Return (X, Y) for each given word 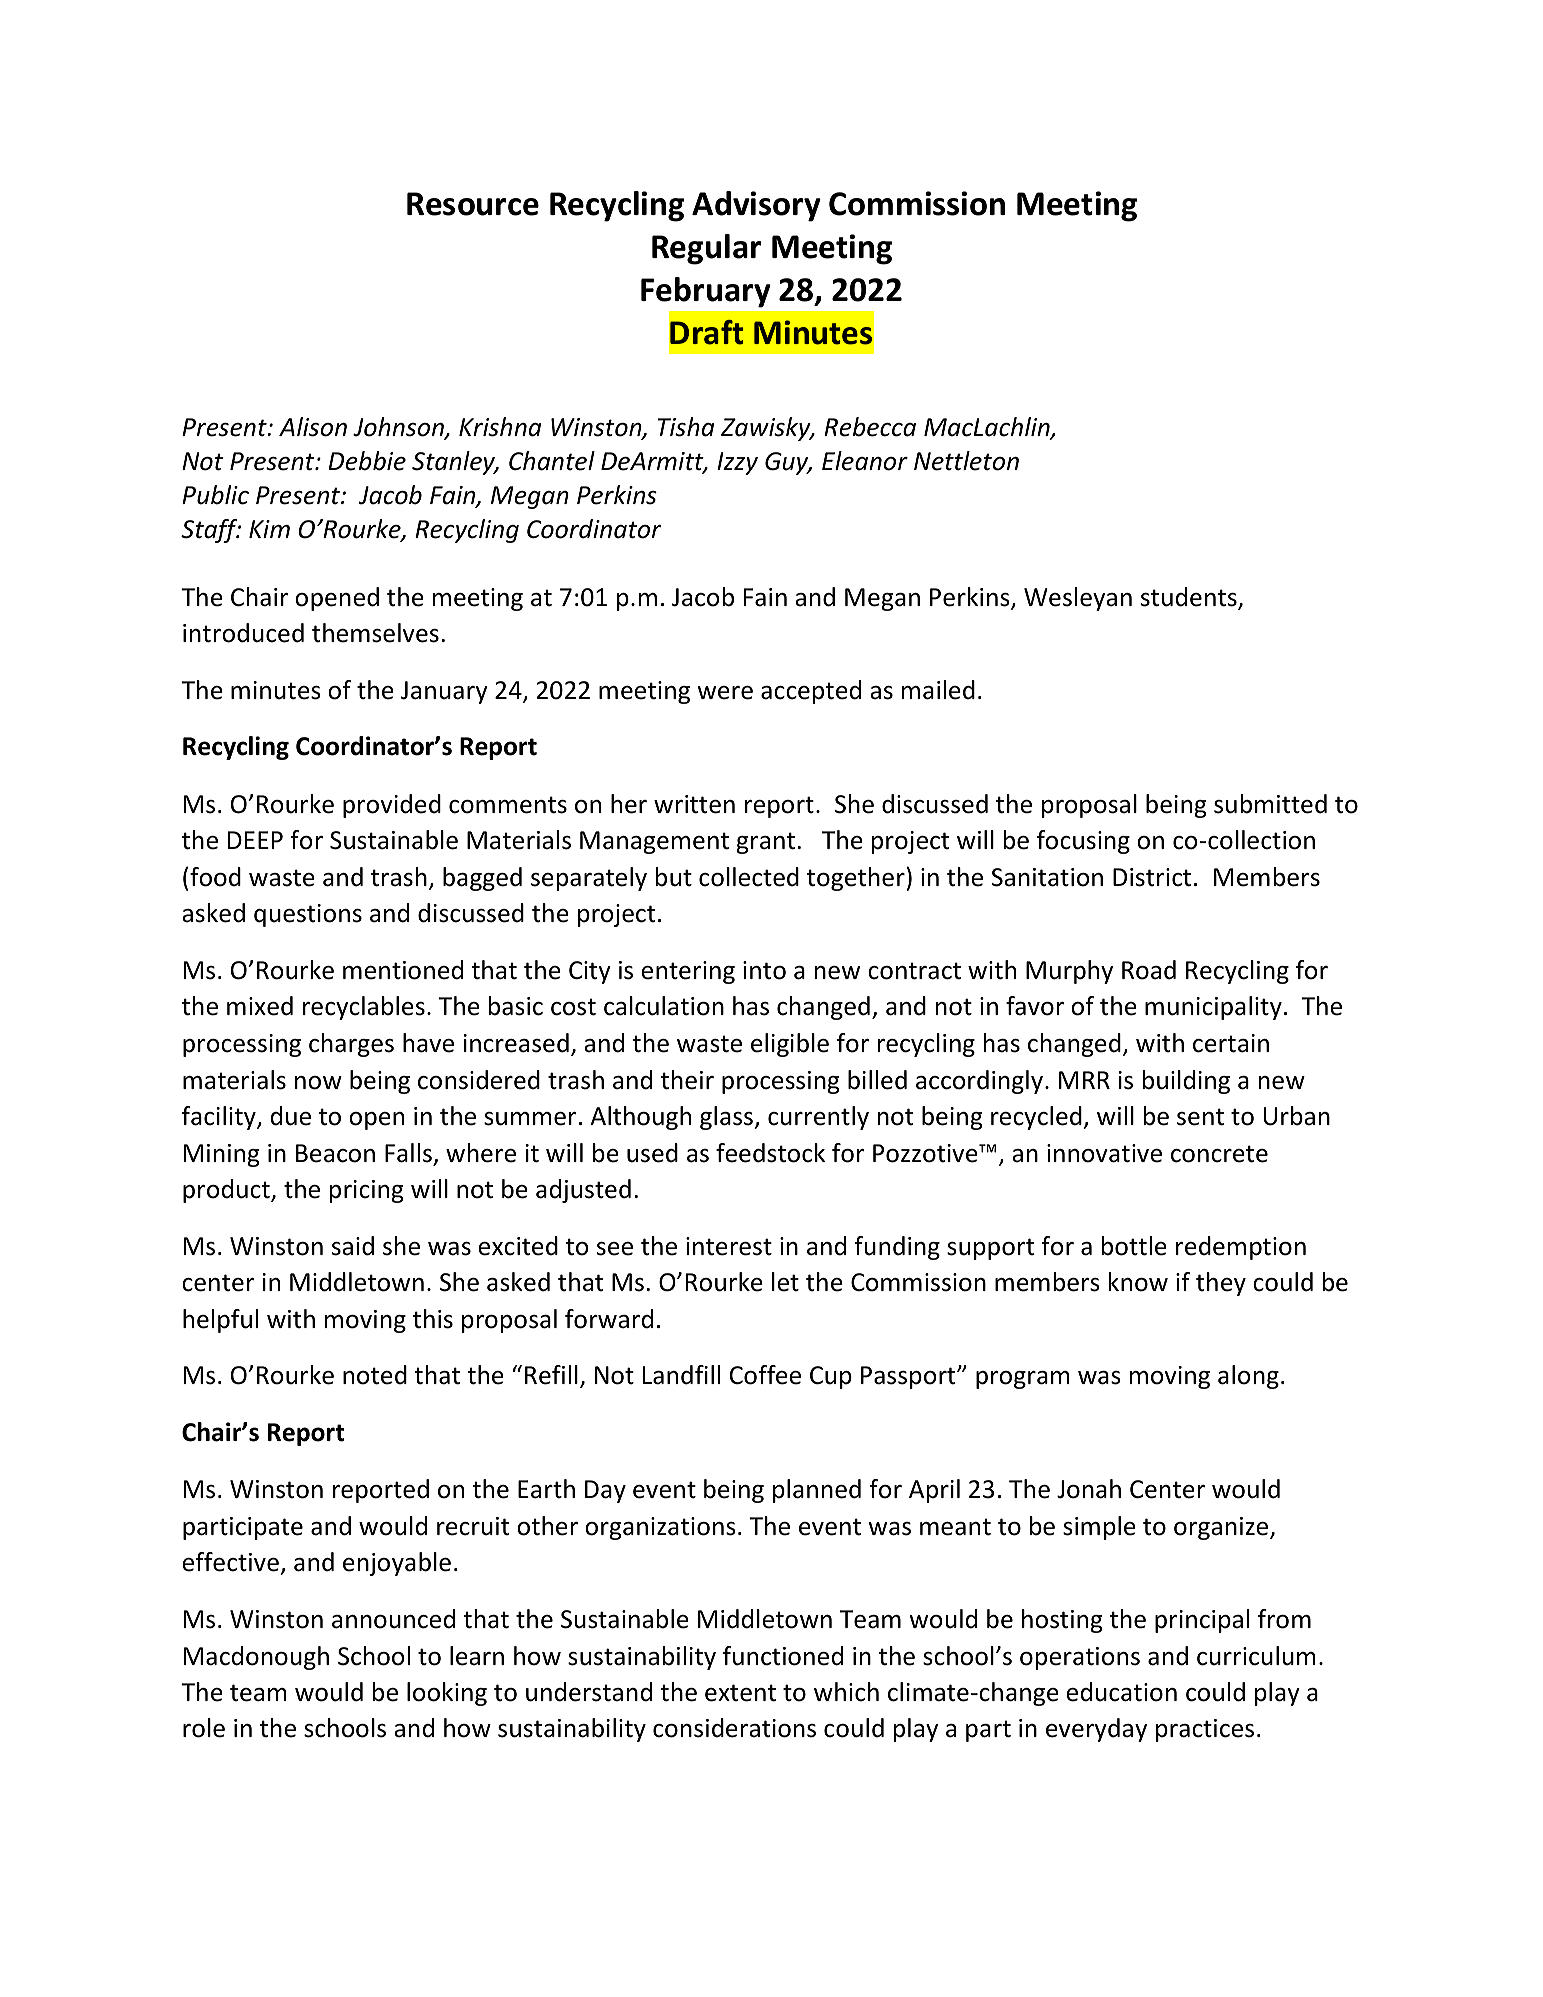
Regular (706, 249)
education (1121, 1692)
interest (729, 1246)
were (725, 693)
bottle (1134, 1246)
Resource (473, 204)
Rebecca (870, 427)
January (444, 692)
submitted (1270, 804)
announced (393, 1619)
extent (740, 1693)
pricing (366, 1191)
